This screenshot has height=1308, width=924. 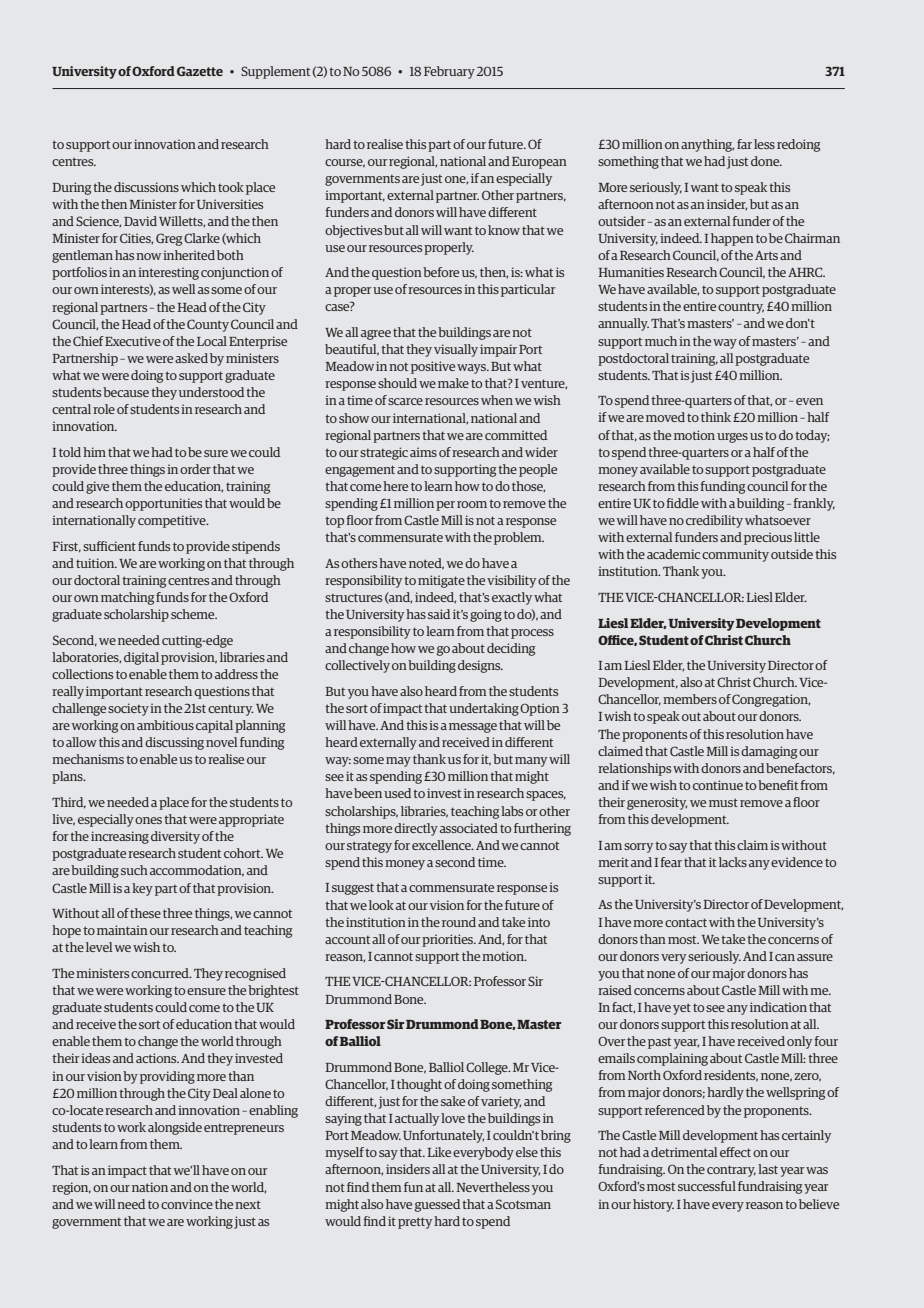 What do you see at coordinates (195, 469) in the screenshot?
I see `order` at bounding box center [195, 469].
